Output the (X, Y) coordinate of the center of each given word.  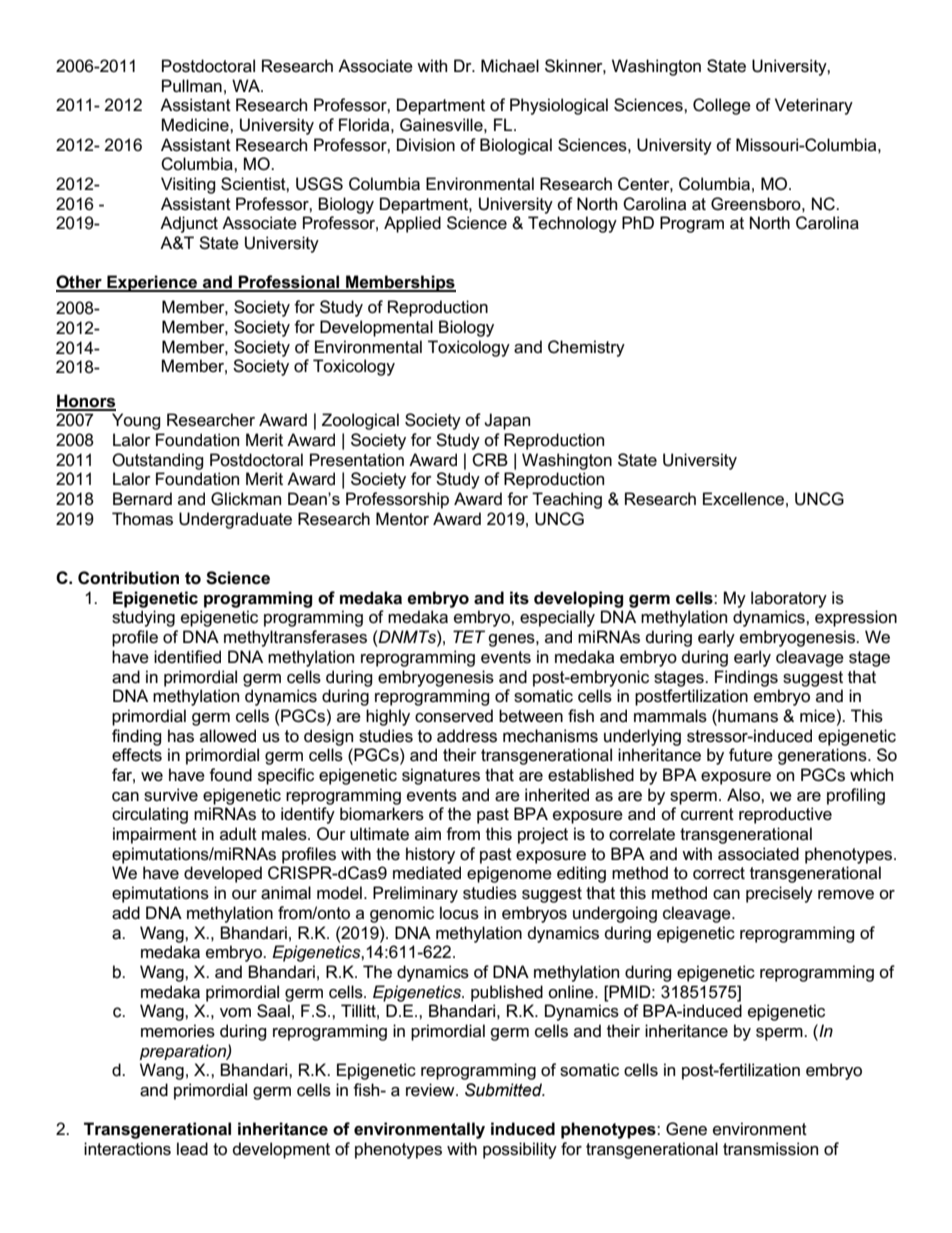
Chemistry (586, 348)
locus (459, 913)
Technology (572, 224)
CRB (490, 460)
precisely (779, 894)
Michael (510, 66)
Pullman (192, 86)
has (181, 736)
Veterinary (814, 106)
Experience (152, 283)
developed (223, 874)
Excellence (743, 499)
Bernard (142, 499)
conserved (454, 716)
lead (192, 1148)
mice (817, 715)
